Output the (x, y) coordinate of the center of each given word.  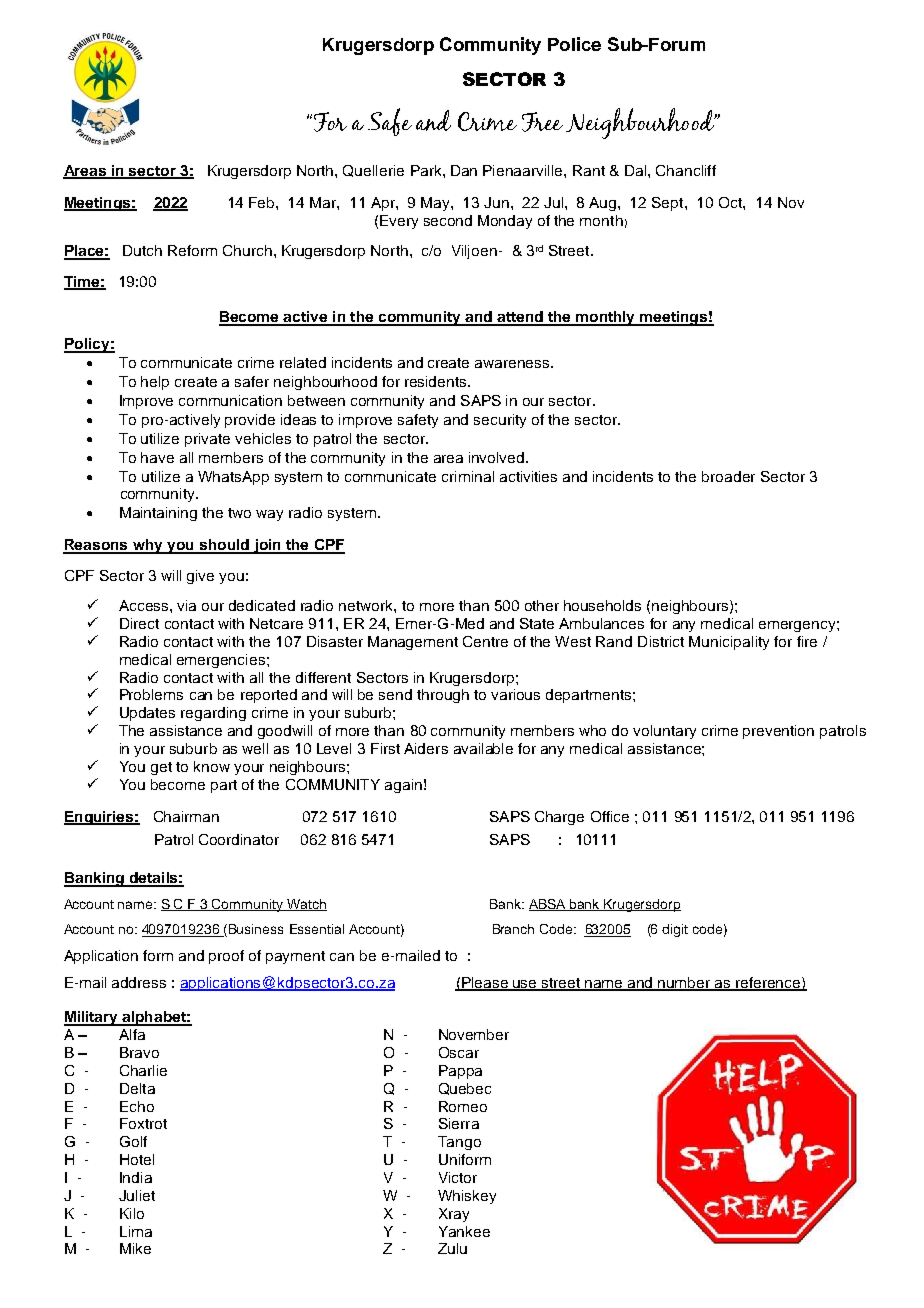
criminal (468, 476)
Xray (454, 1215)
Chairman (186, 816)
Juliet (137, 1195)
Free (542, 122)
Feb (263, 202)
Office (610, 816)
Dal (635, 170)
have (157, 457)
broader (728, 476)
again (403, 786)
